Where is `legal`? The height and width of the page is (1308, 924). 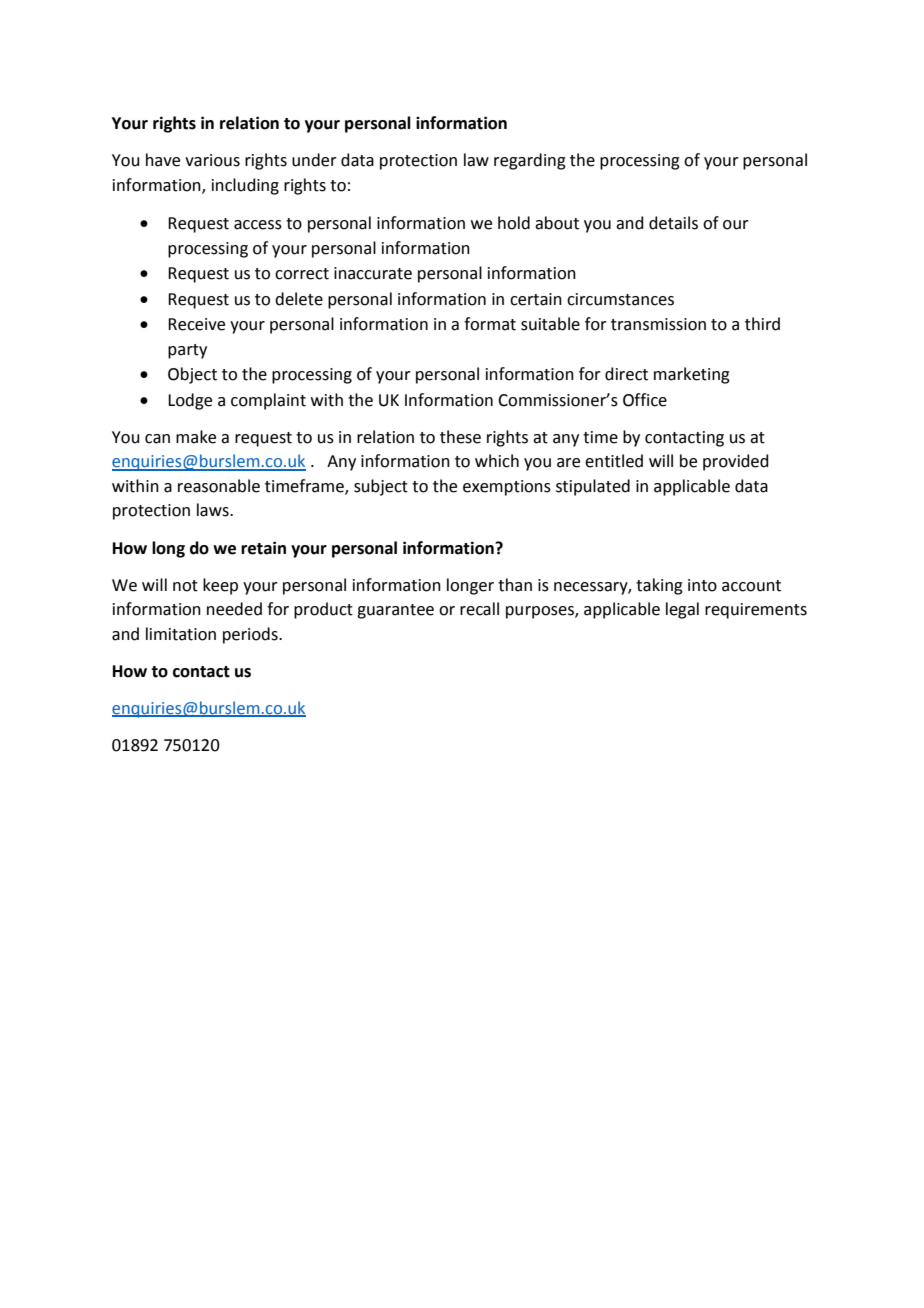 legal is located at coordinates (682, 610).
